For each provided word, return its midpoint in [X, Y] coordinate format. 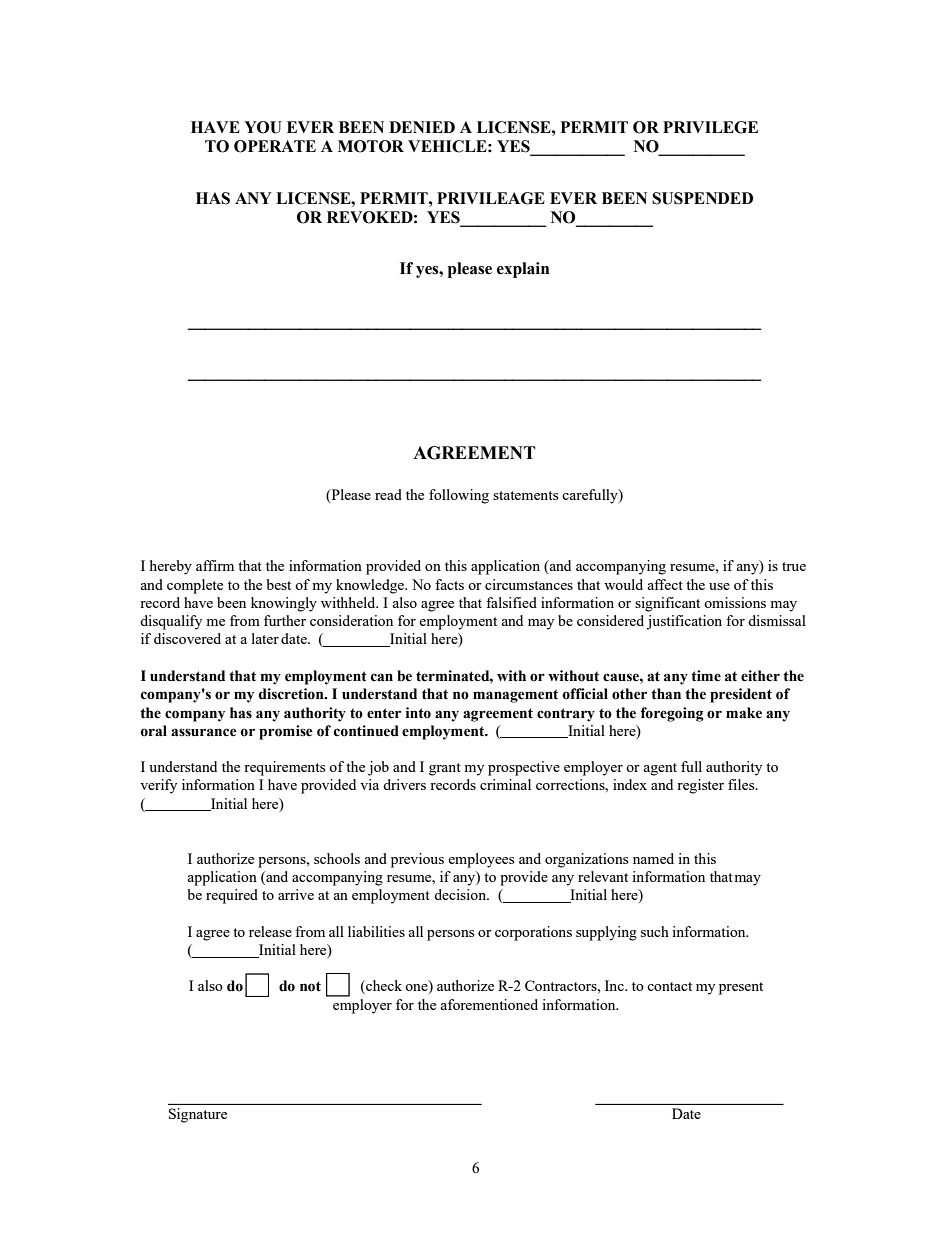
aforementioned [489, 1004]
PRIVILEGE [710, 127]
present [741, 988]
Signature [198, 1115]
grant [445, 769]
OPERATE [275, 146]
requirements [284, 768]
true [794, 566]
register [700, 786]
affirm [215, 565]
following [459, 496]
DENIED [422, 127]
